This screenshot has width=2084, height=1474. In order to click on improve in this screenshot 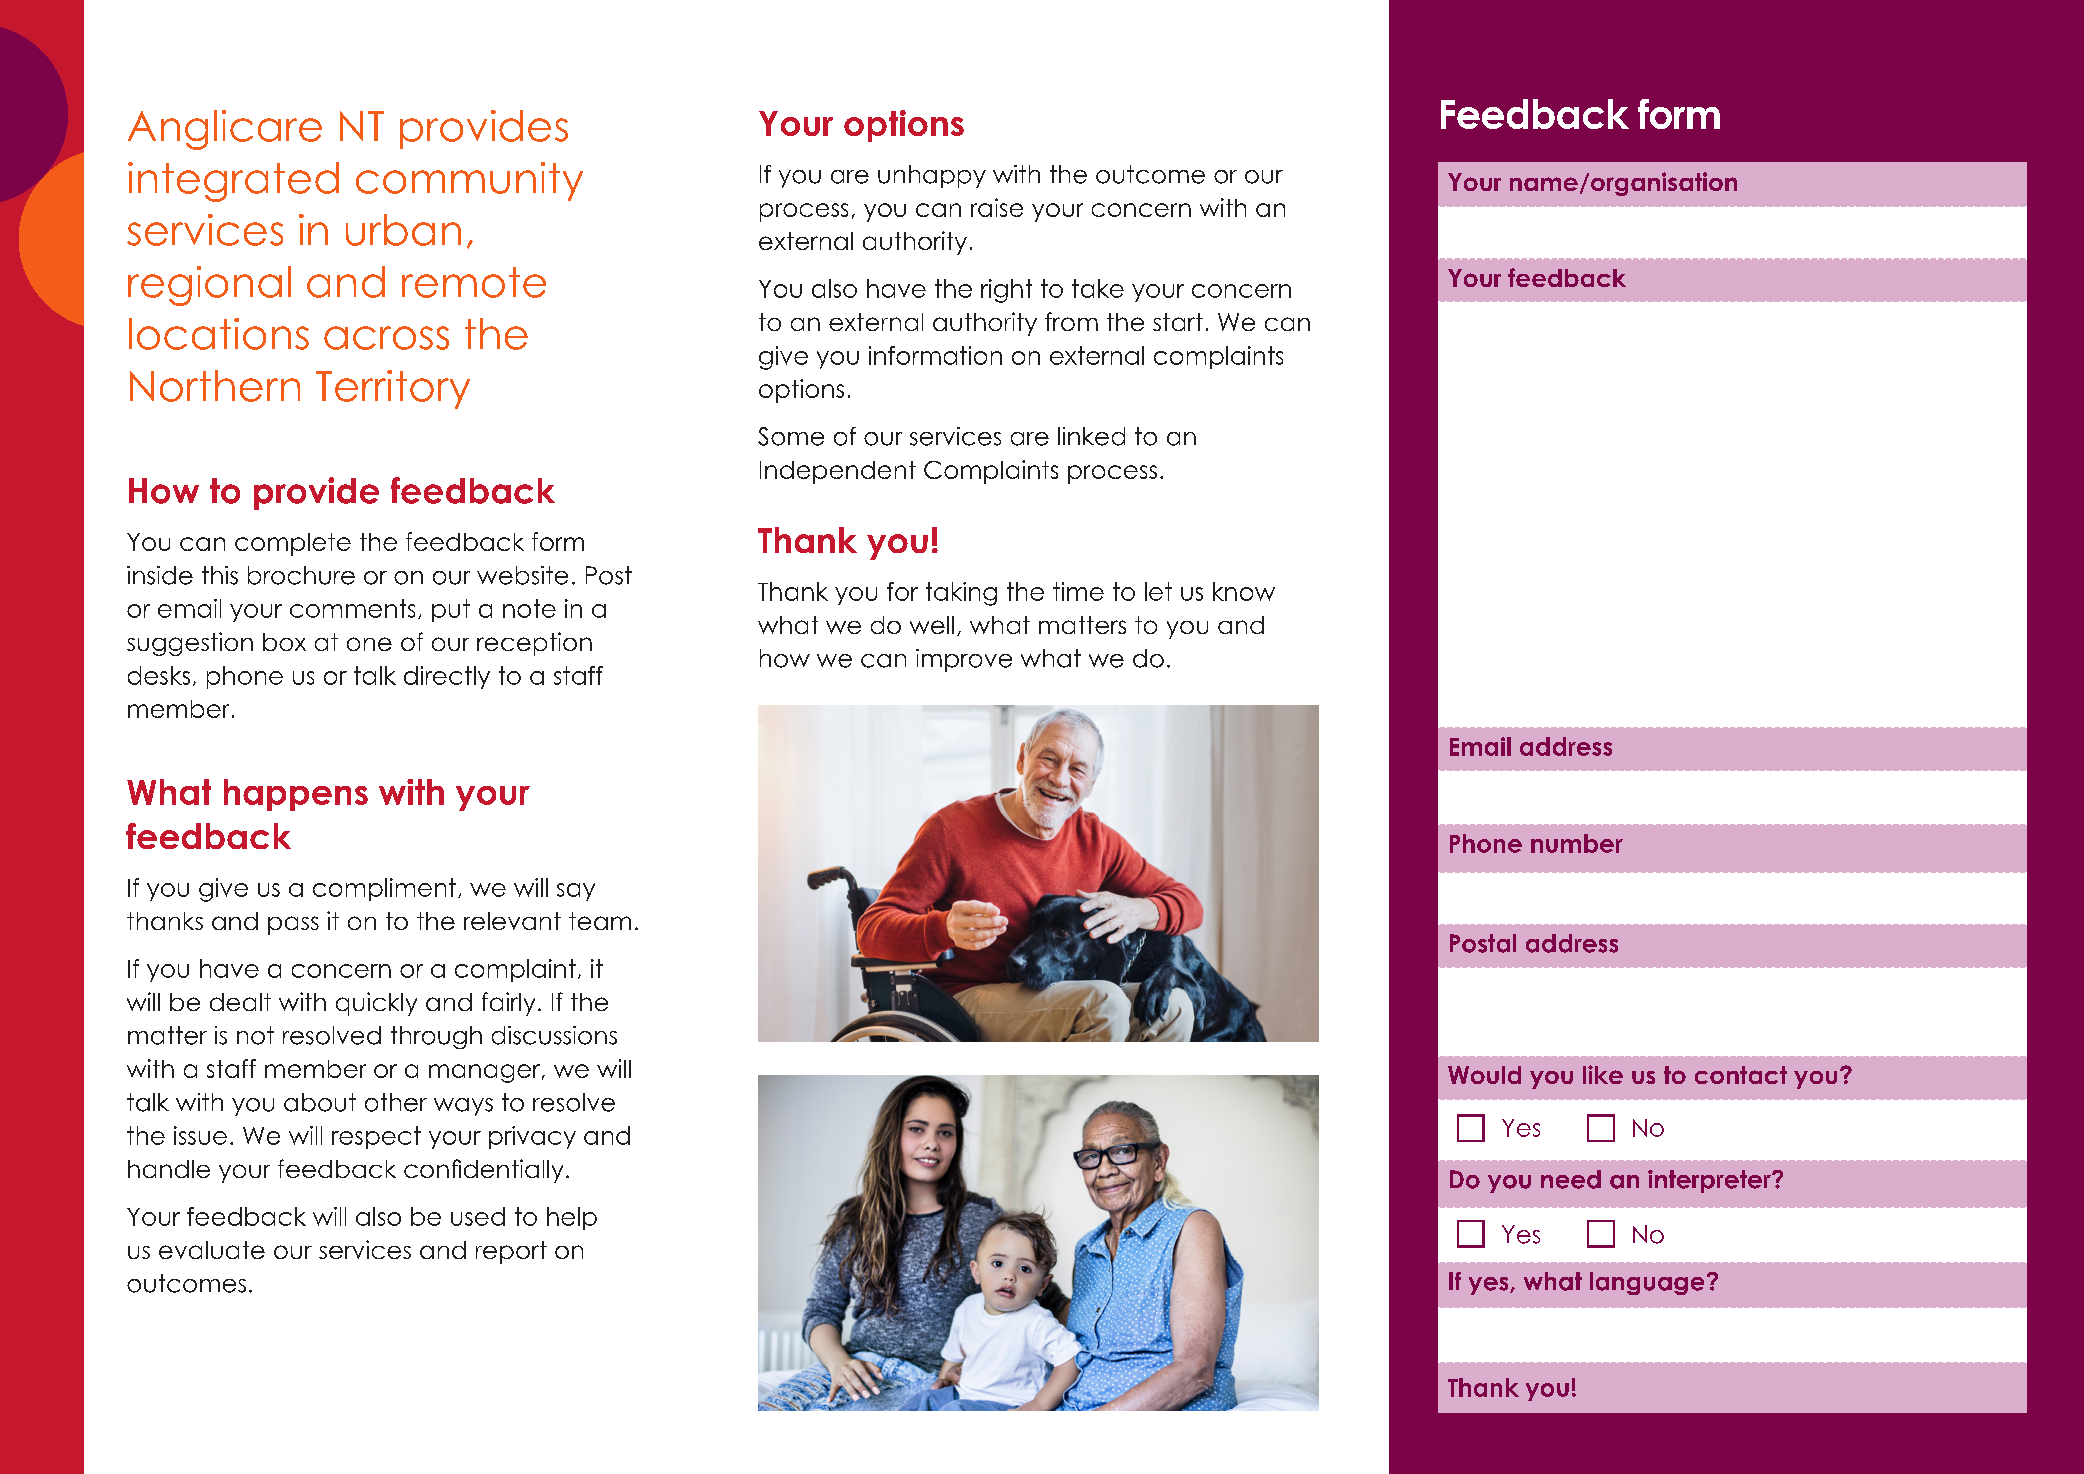, I will do `click(964, 660)`.
